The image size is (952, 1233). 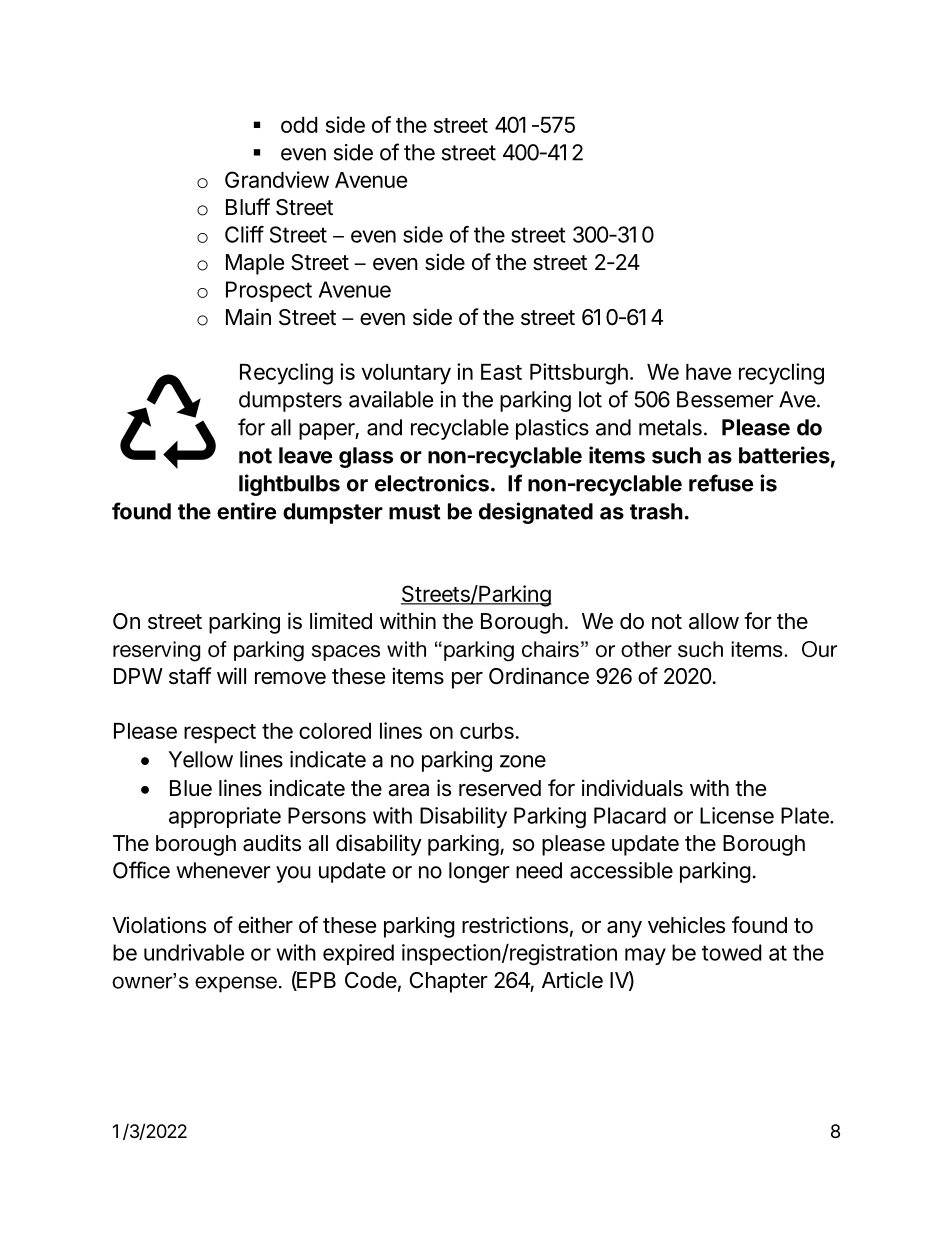 I want to click on Bessemer, so click(x=725, y=399).
